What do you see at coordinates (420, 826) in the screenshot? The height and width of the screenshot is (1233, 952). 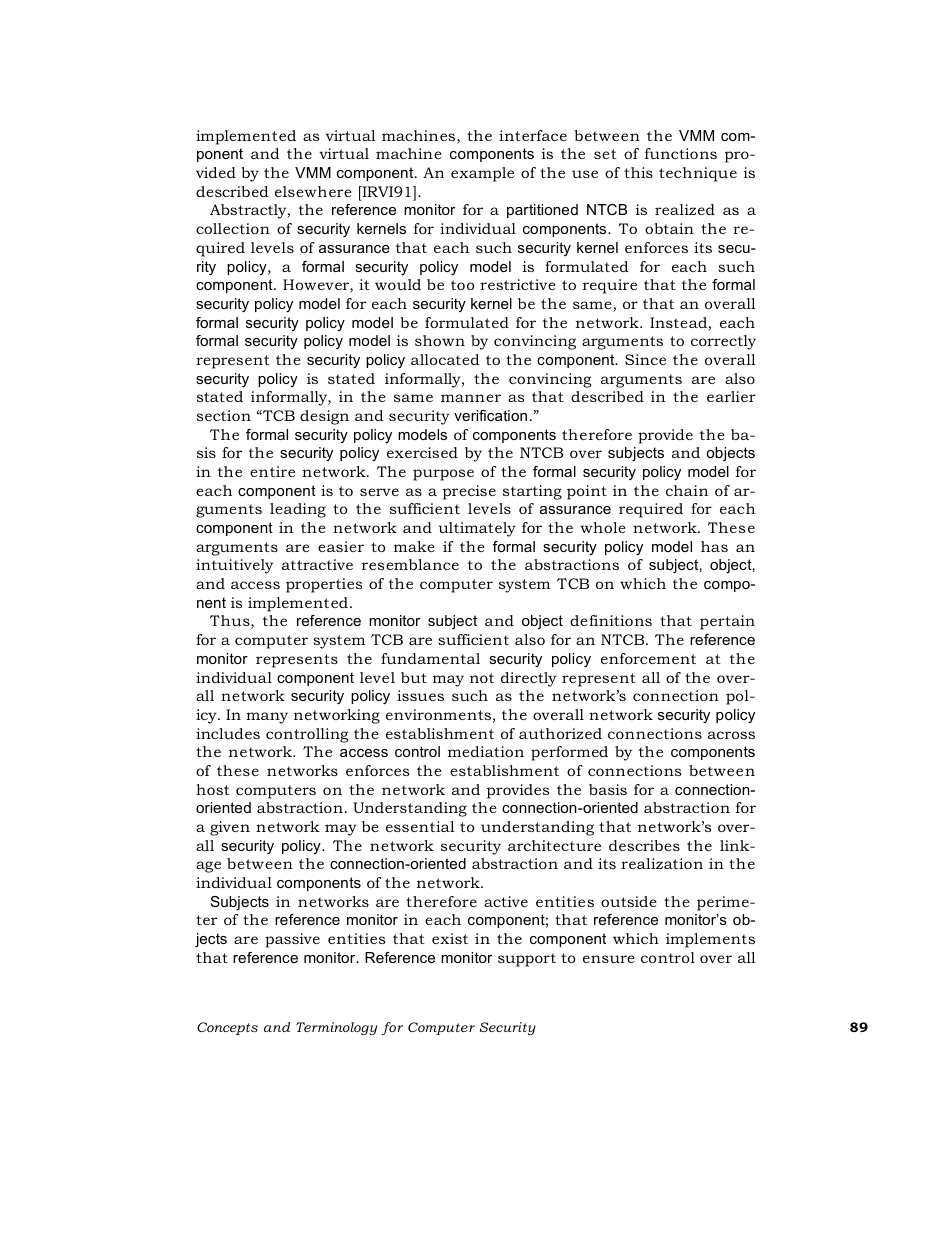 I see `essential` at bounding box center [420, 826].
